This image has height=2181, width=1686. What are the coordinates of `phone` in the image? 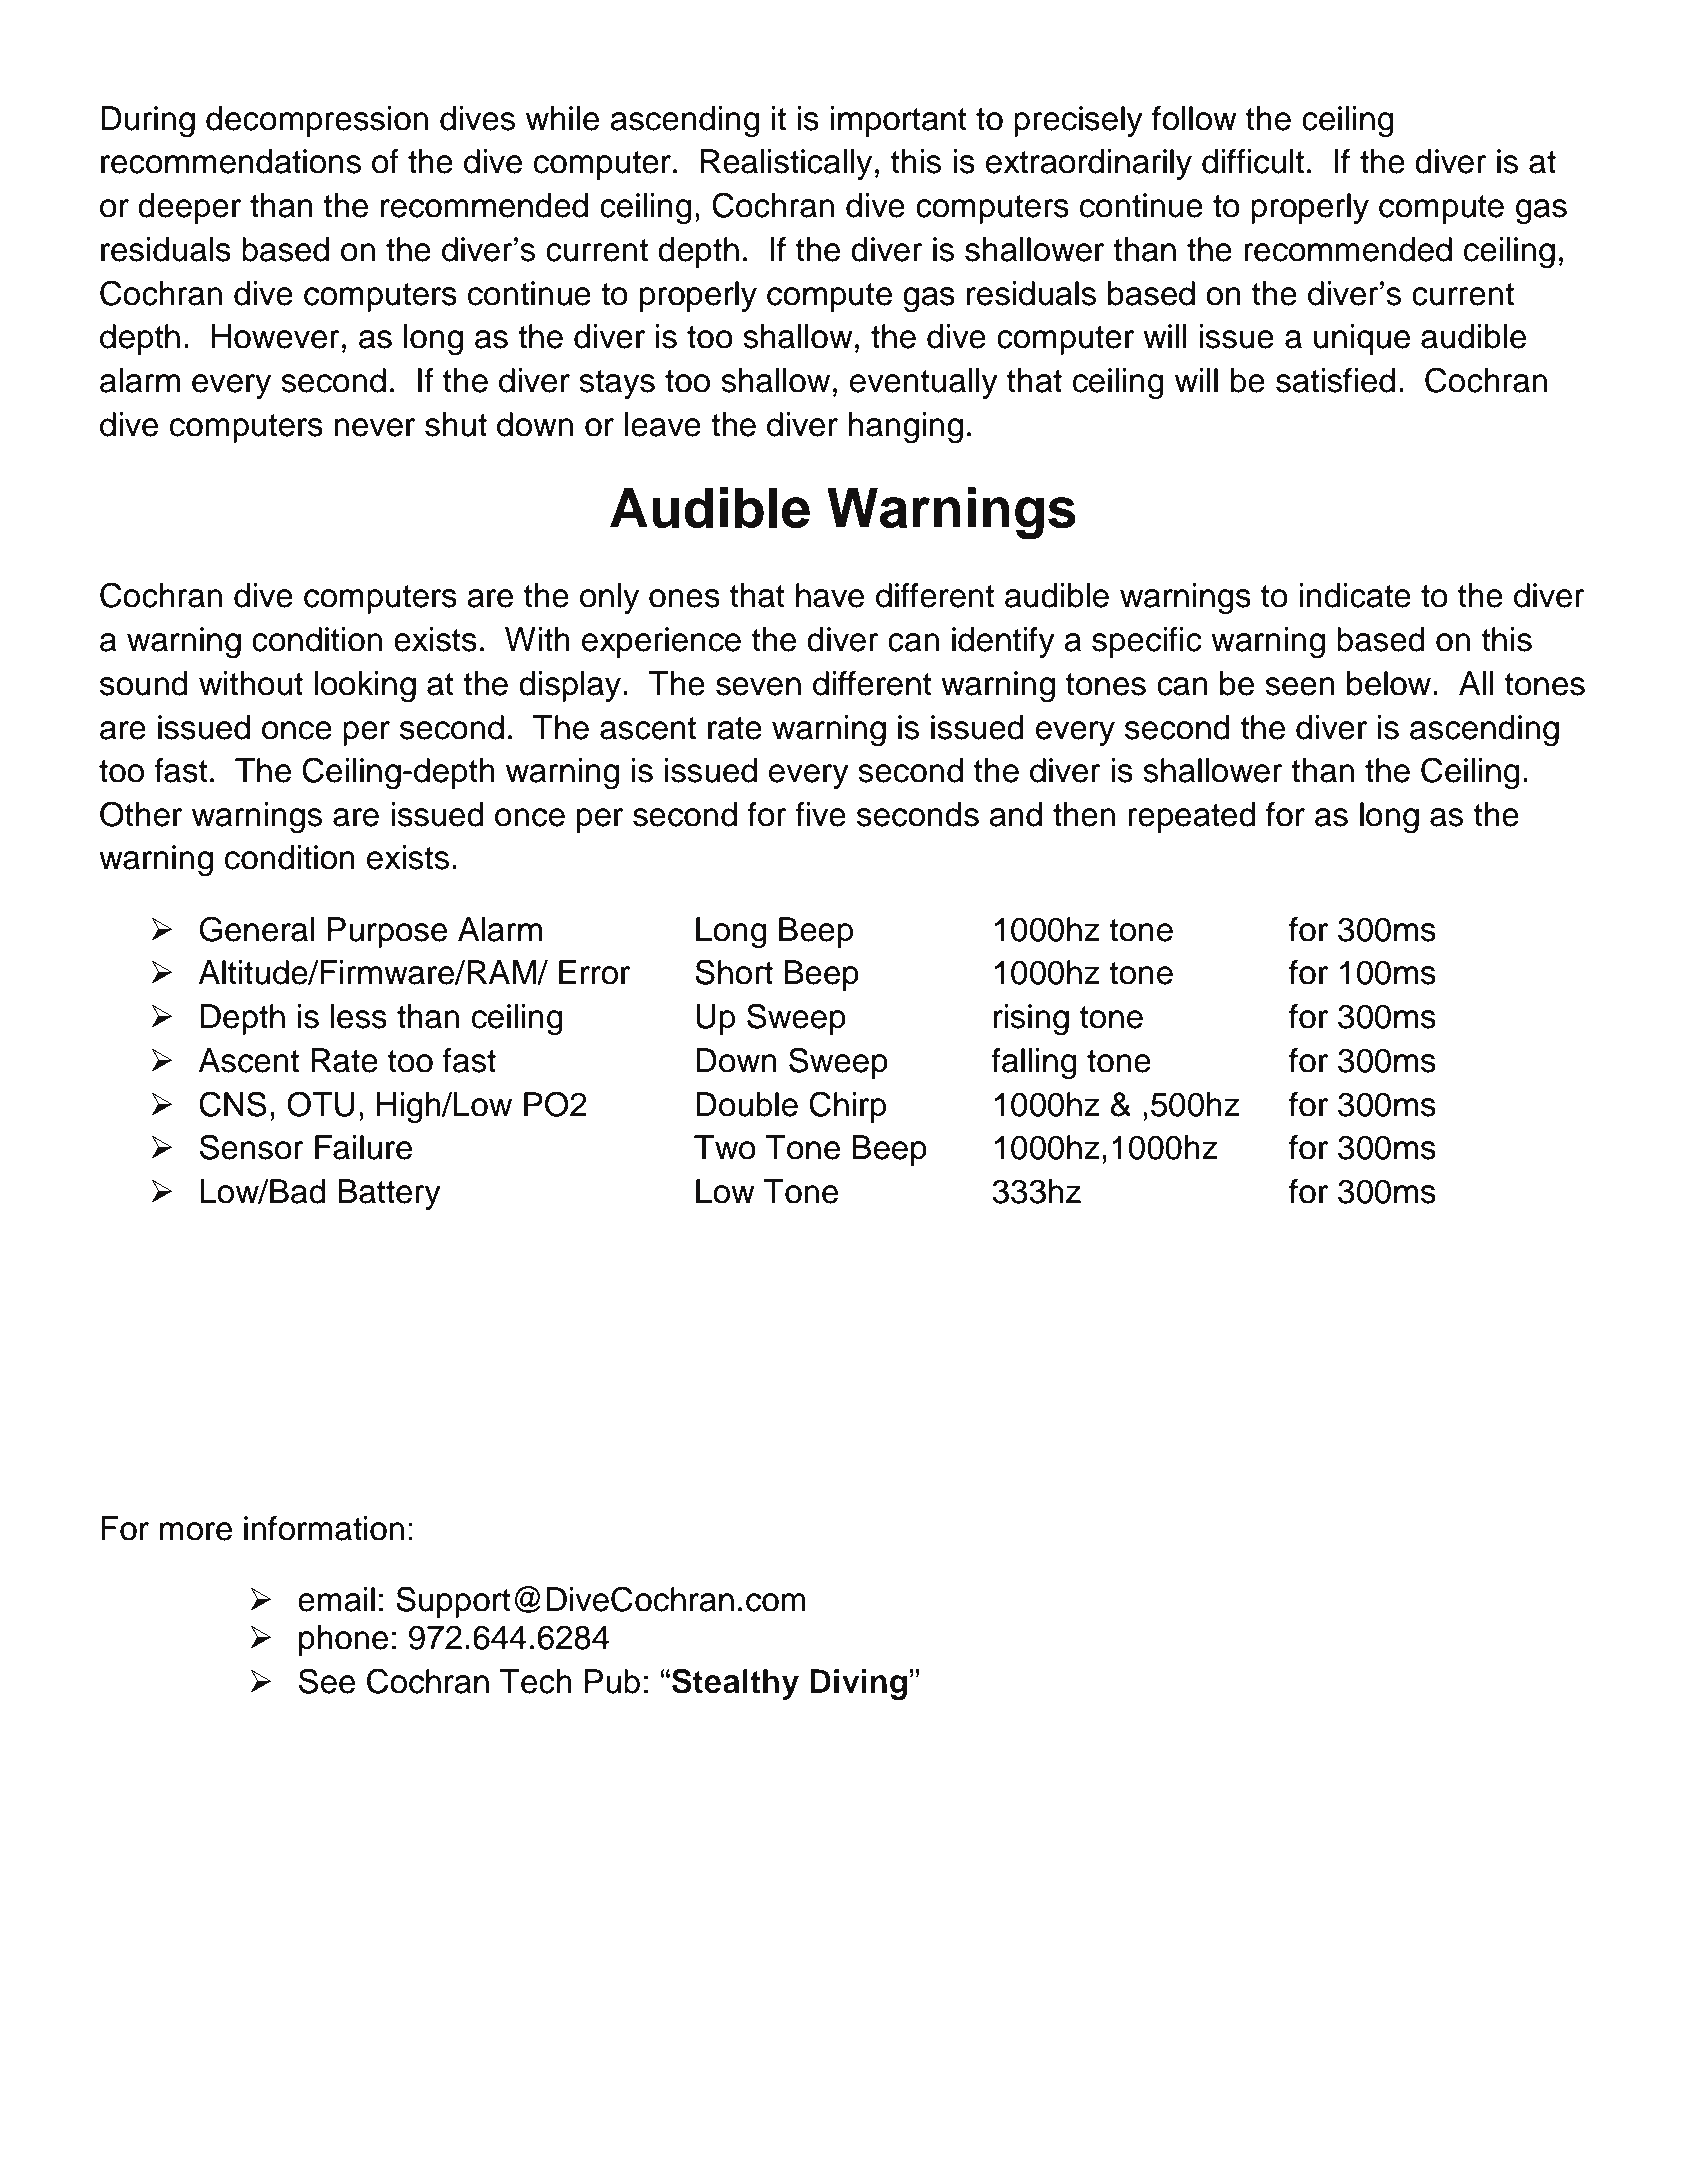 It's located at (343, 1640).
